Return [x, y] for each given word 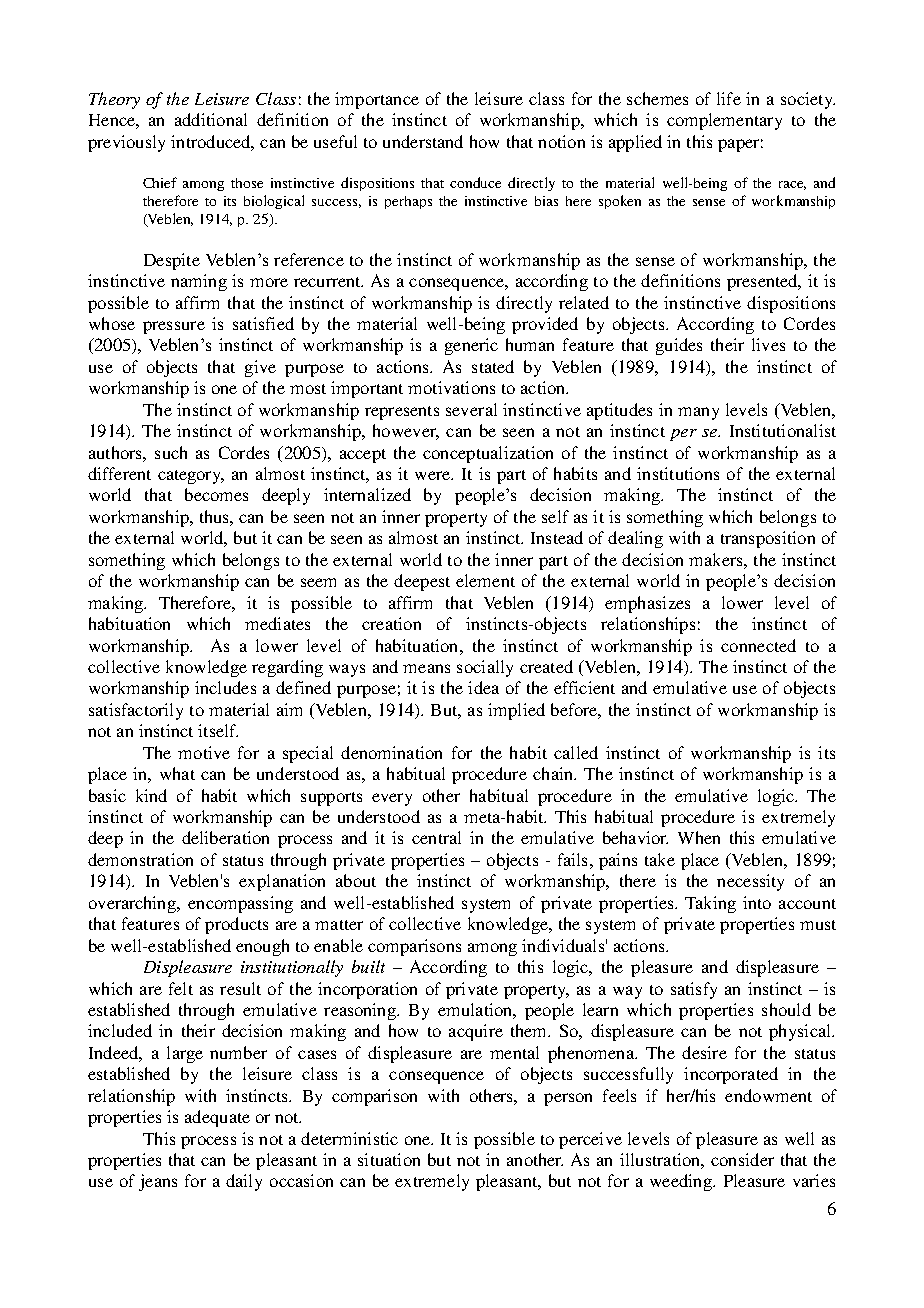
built [368, 966]
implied [516, 711]
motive [204, 752]
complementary [724, 121]
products [236, 925]
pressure [174, 327]
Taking [710, 904]
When [699, 837]
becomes [216, 494]
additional [211, 119]
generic [471, 346]
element [485, 580]
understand [423, 141]
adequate [217, 1118]
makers [717, 559]
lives [768, 344]
